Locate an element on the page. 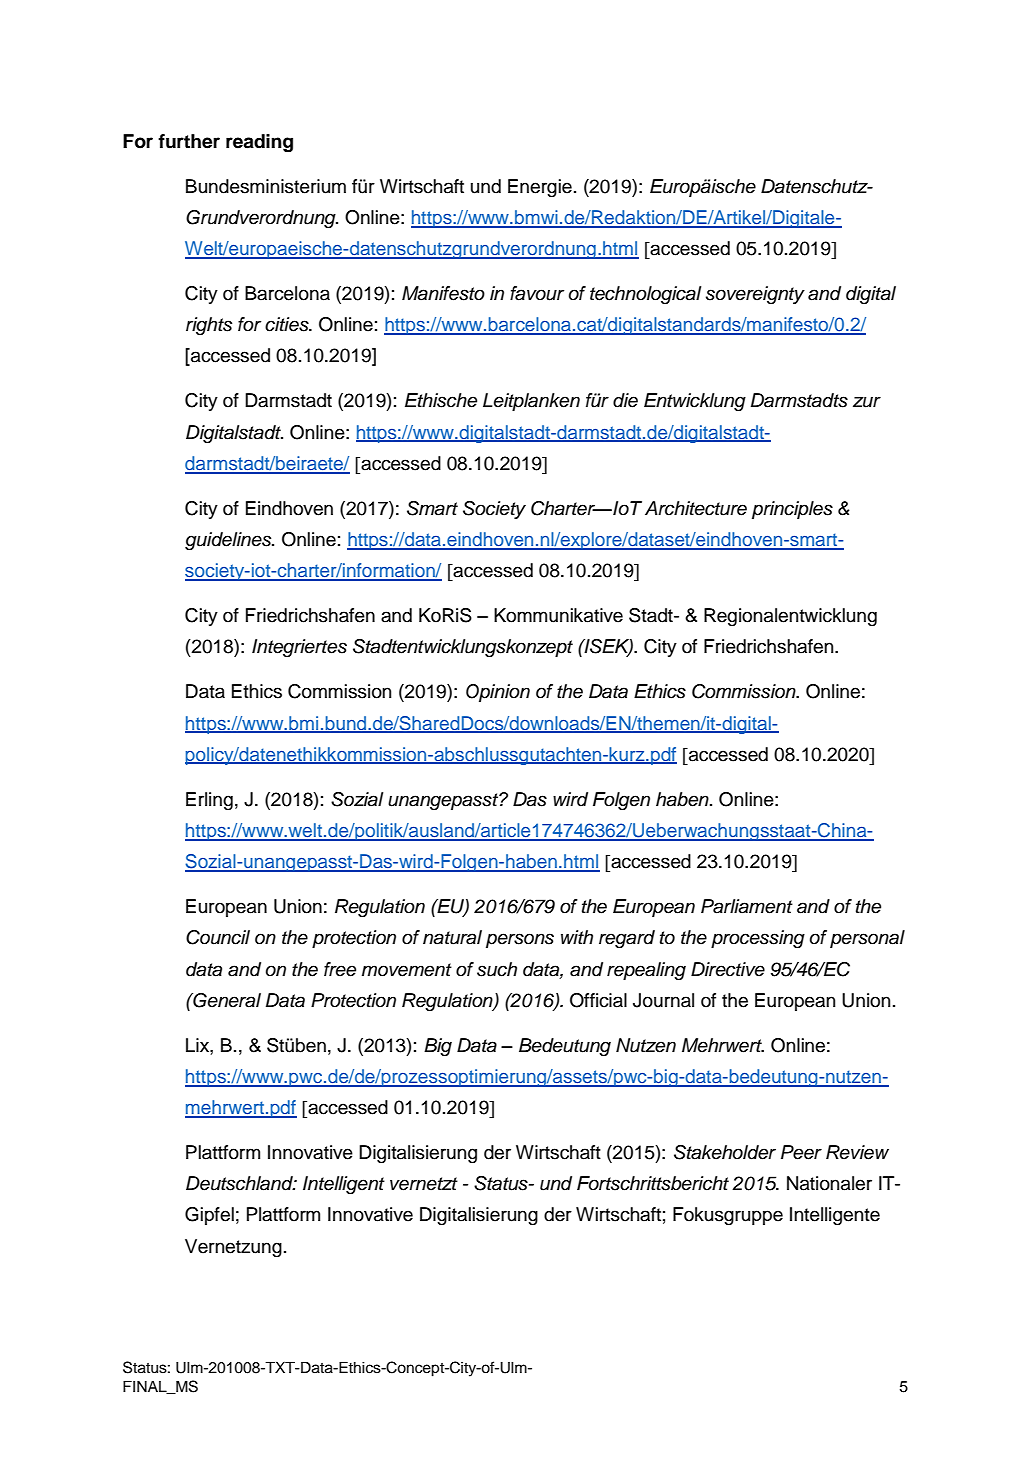 Image resolution: width=1031 pixels, height=1458 pixels. reading is located at coordinates (259, 143).
